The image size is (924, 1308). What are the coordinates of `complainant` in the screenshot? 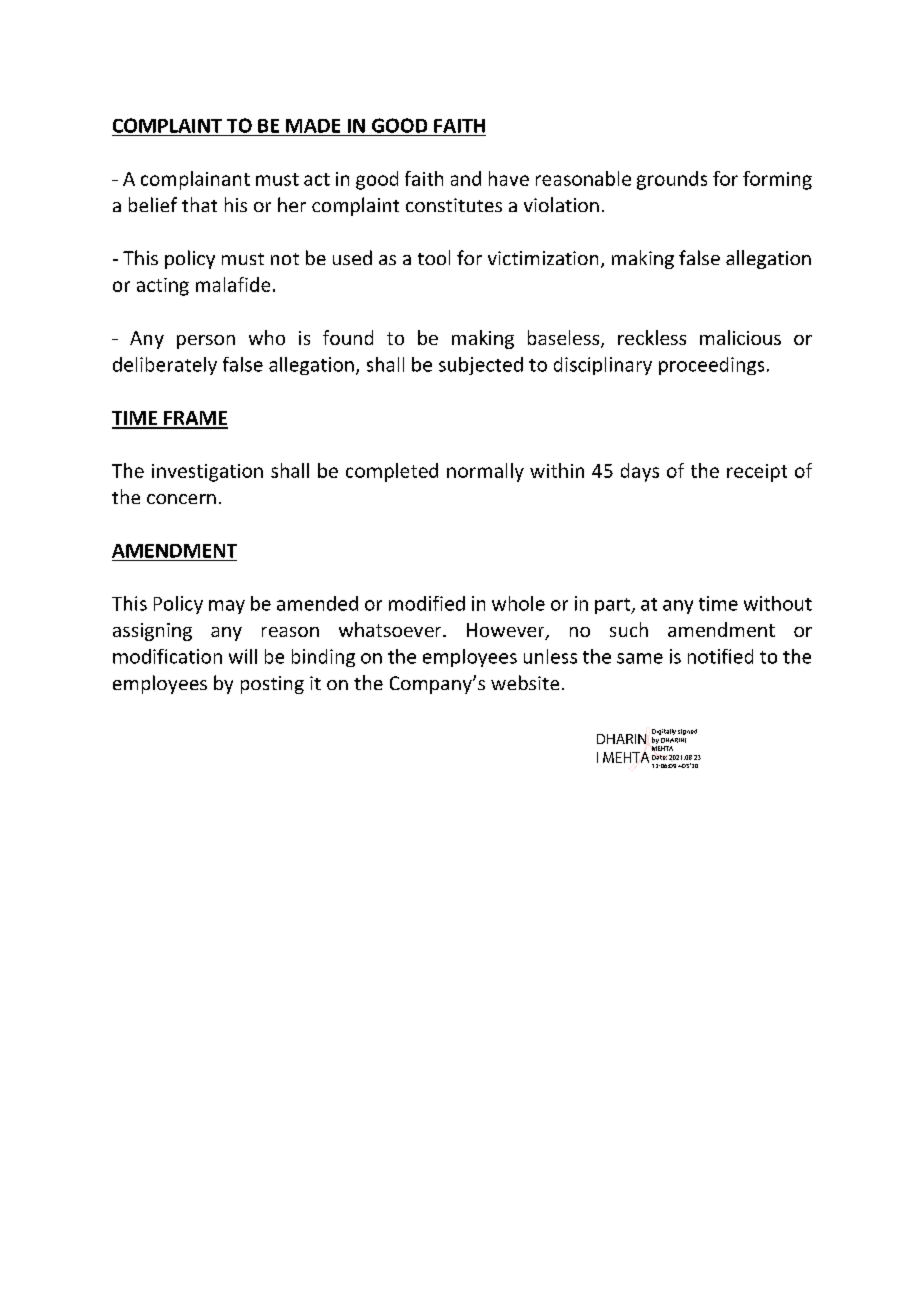 It's located at (195, 180).
